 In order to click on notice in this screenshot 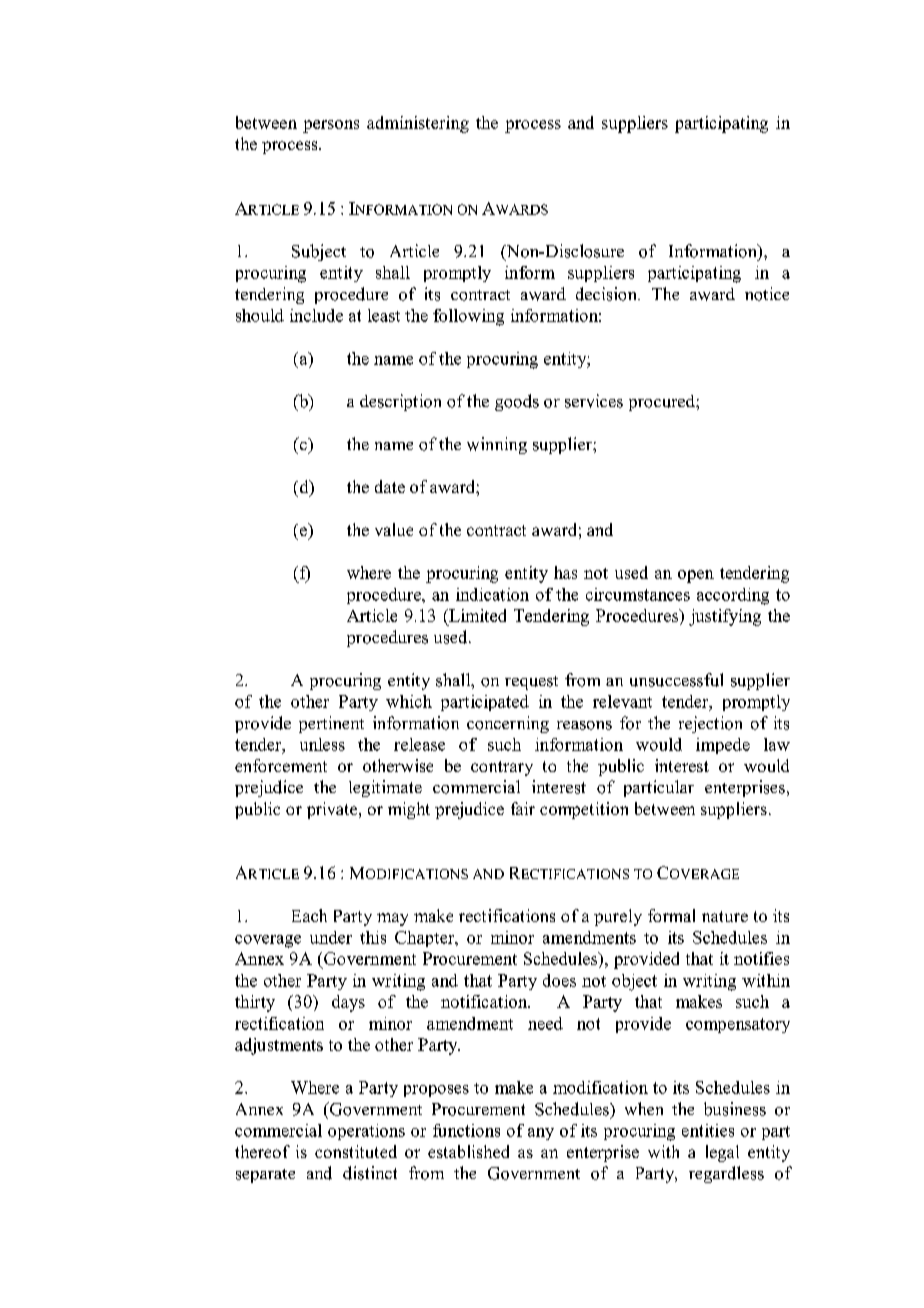, I will do `click(767, 294)`.
